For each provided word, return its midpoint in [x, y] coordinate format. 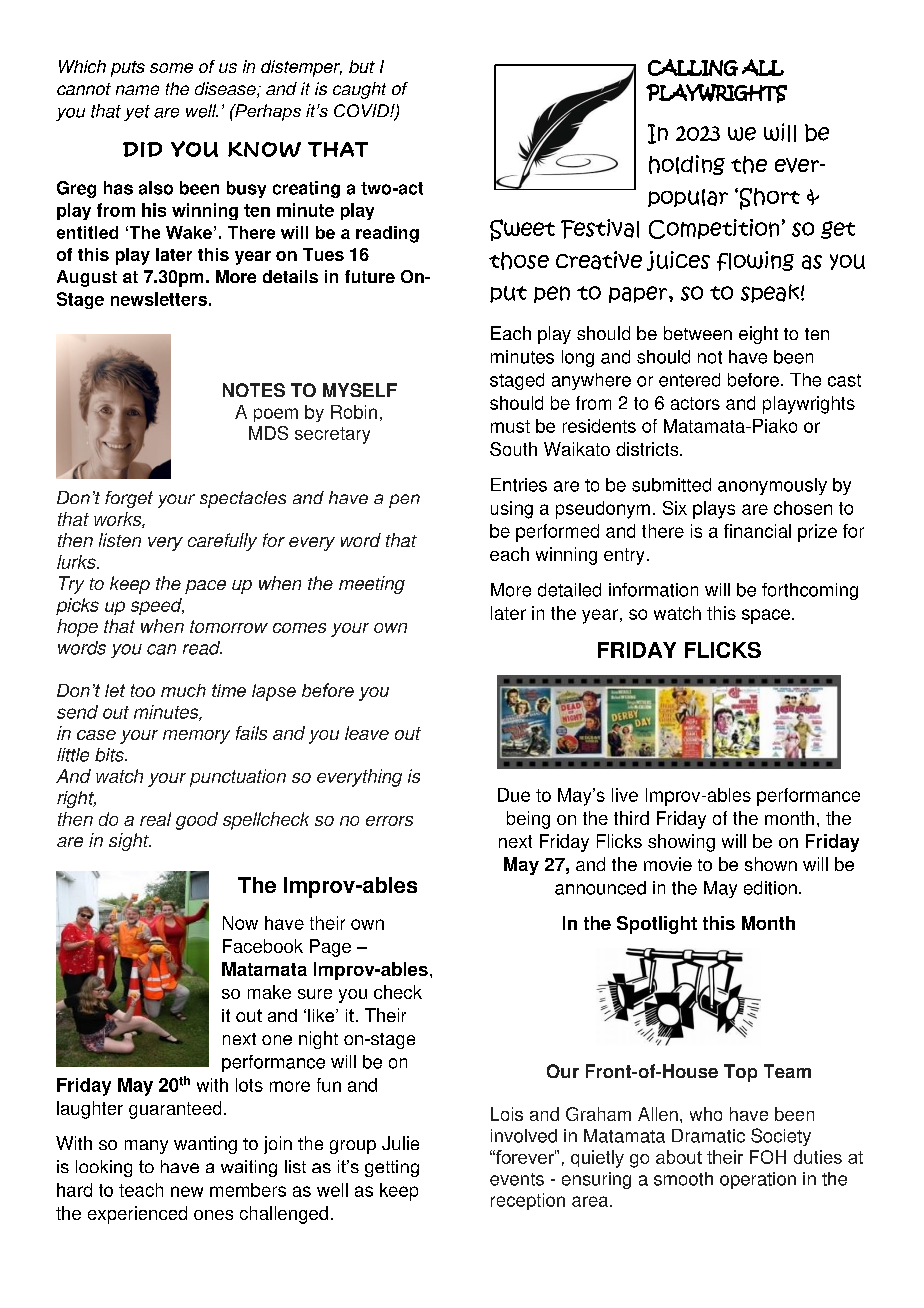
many [146, 1147]
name [137, 90]
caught [359, 90]
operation [758, 1180]
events [517, 1179]
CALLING [693, 67]
